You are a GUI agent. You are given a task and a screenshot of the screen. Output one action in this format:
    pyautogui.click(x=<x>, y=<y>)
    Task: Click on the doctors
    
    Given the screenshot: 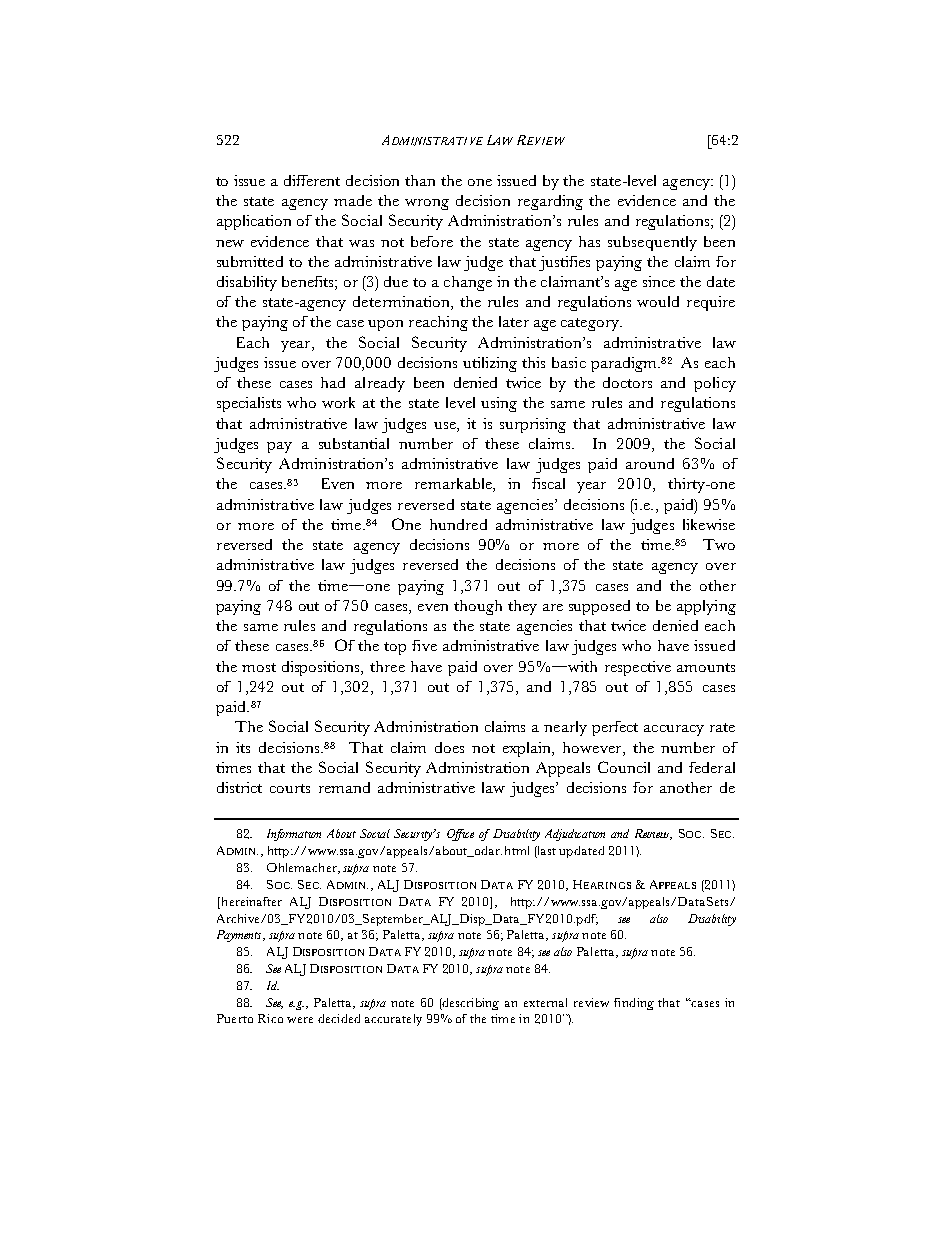 What is the action you would take?
    pyautogui.click(x=627, y=382)
